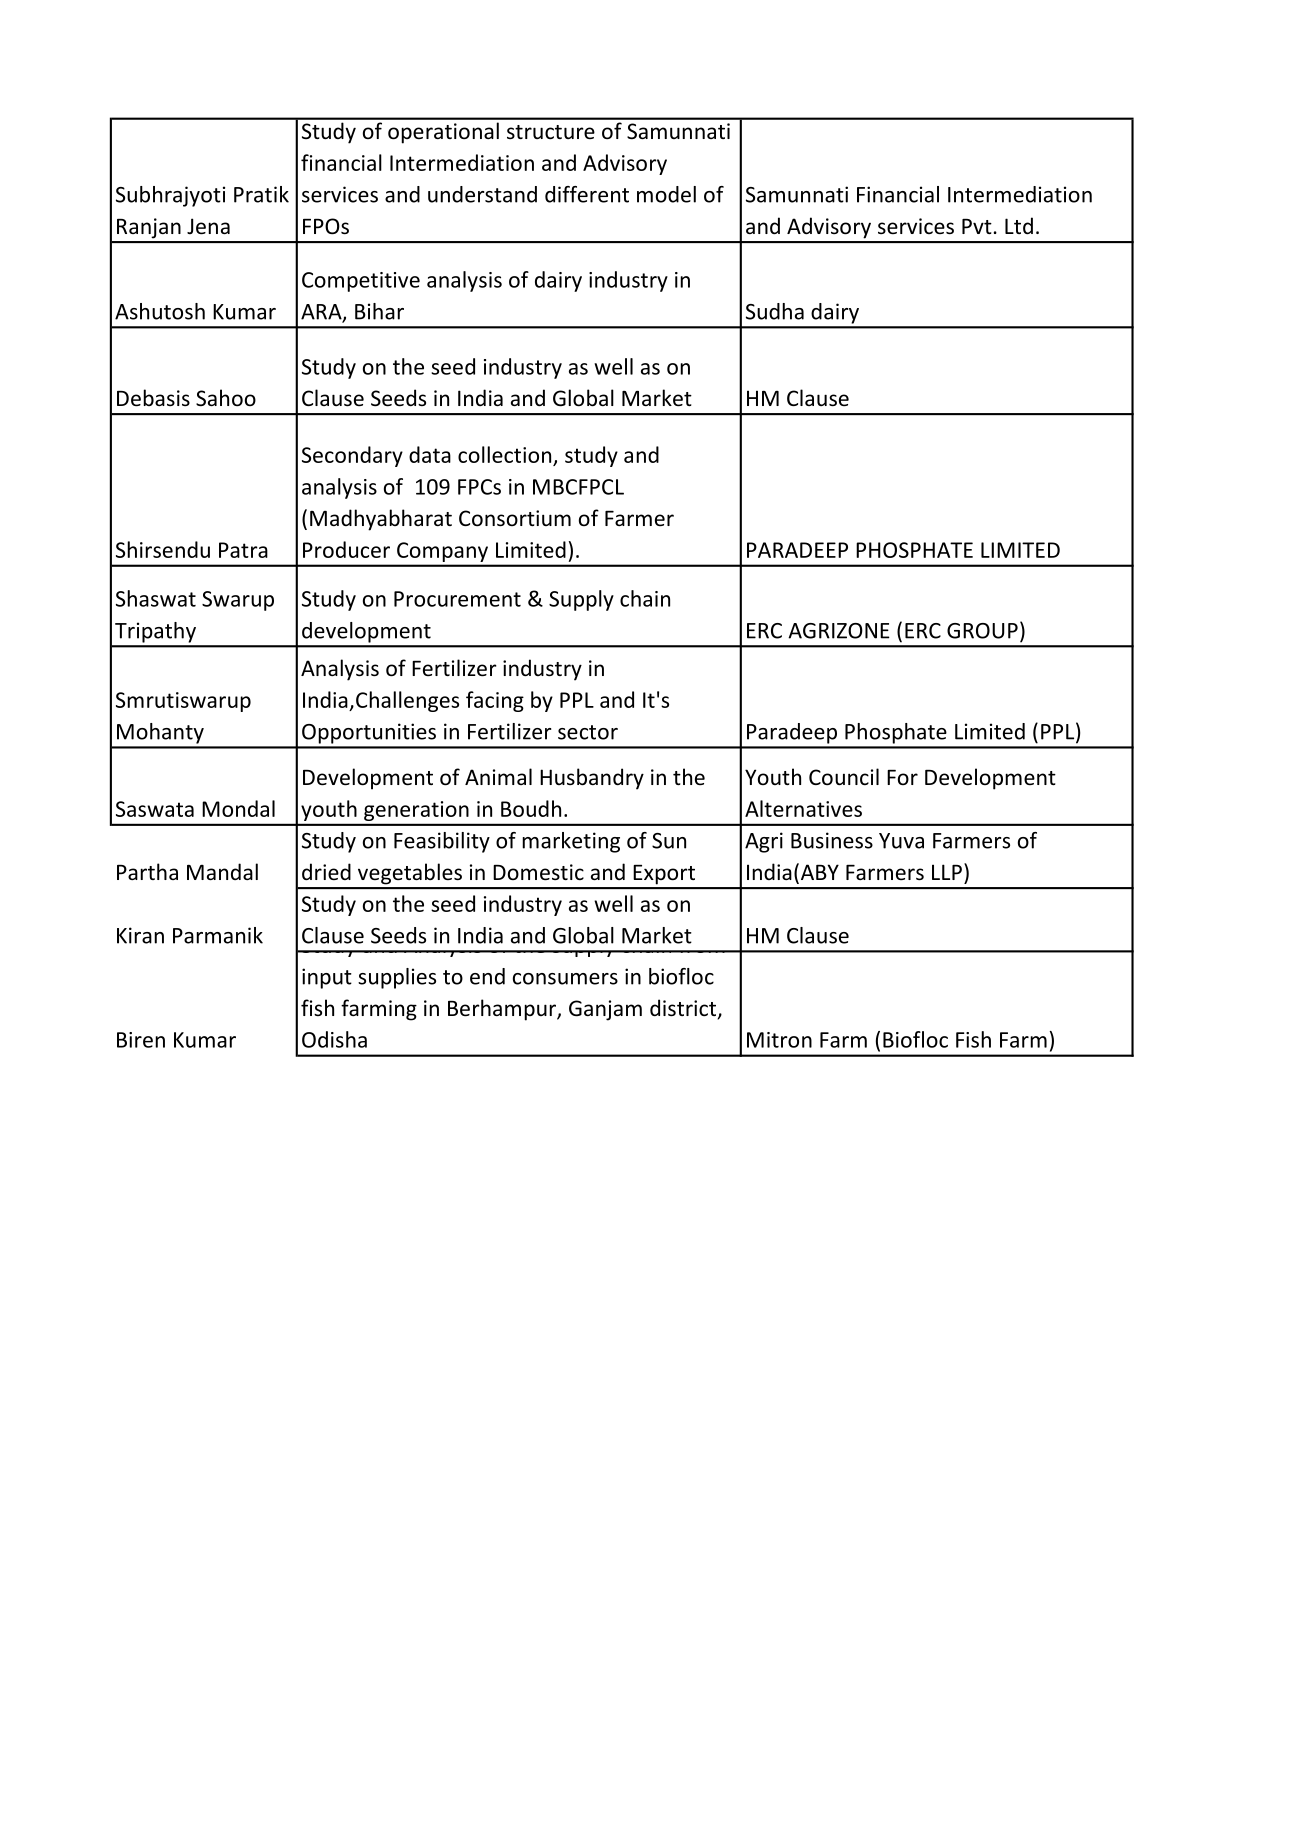  Describe the element at coordinates (379, 311) in the screenshot. I see `Bihar` at that location.
